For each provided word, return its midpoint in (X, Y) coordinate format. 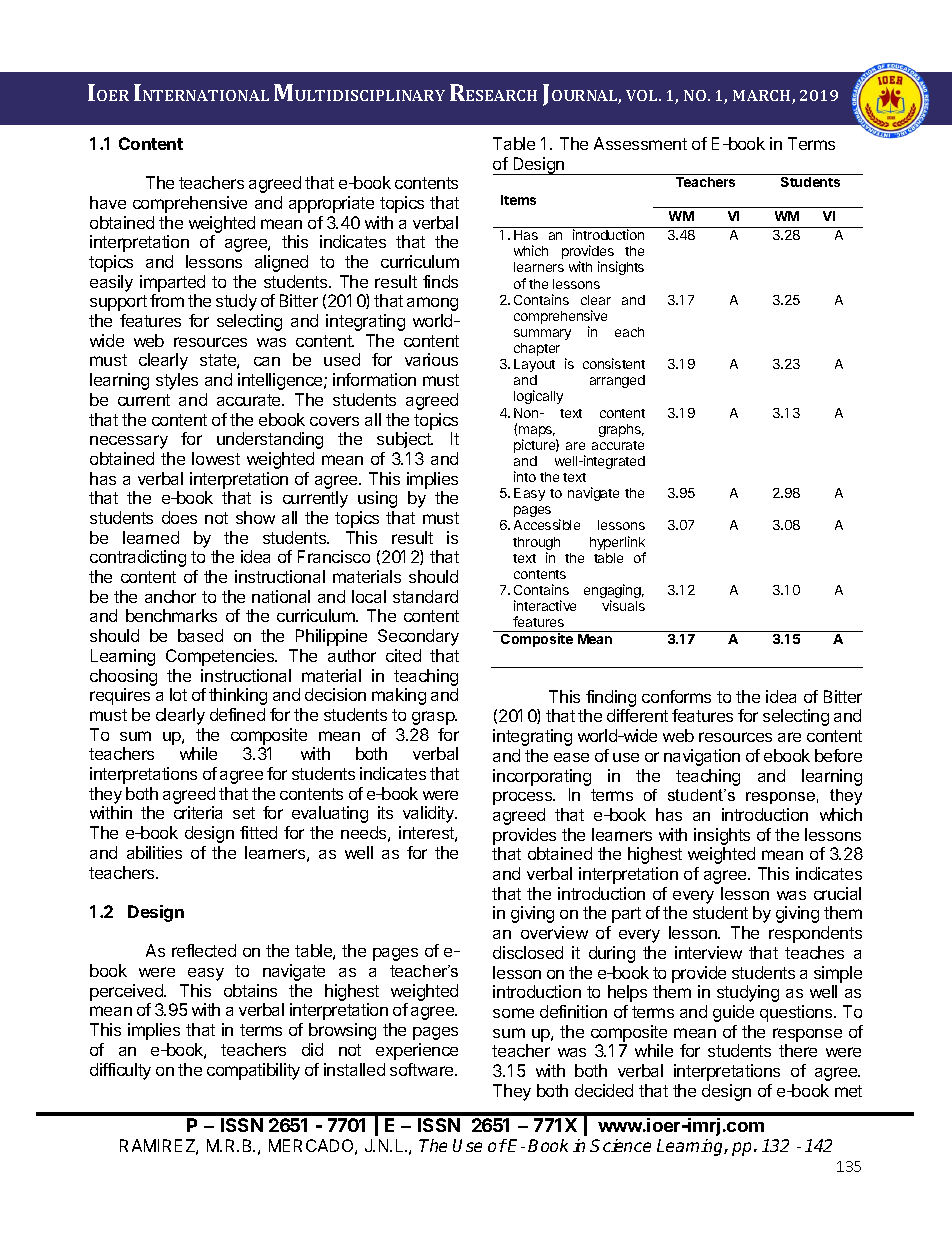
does (179, 517)
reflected (204, 950)
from (167, 300)
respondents (815, 934)
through (536, 545)
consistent (614, 363)
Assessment (640, 143)
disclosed (528, 952)
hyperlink (618, 544)
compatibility (253, 1071)
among (432, 304)
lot (178, 694)
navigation (702, 757)
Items (518, 200)
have (108, 202)
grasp (434, 718)
